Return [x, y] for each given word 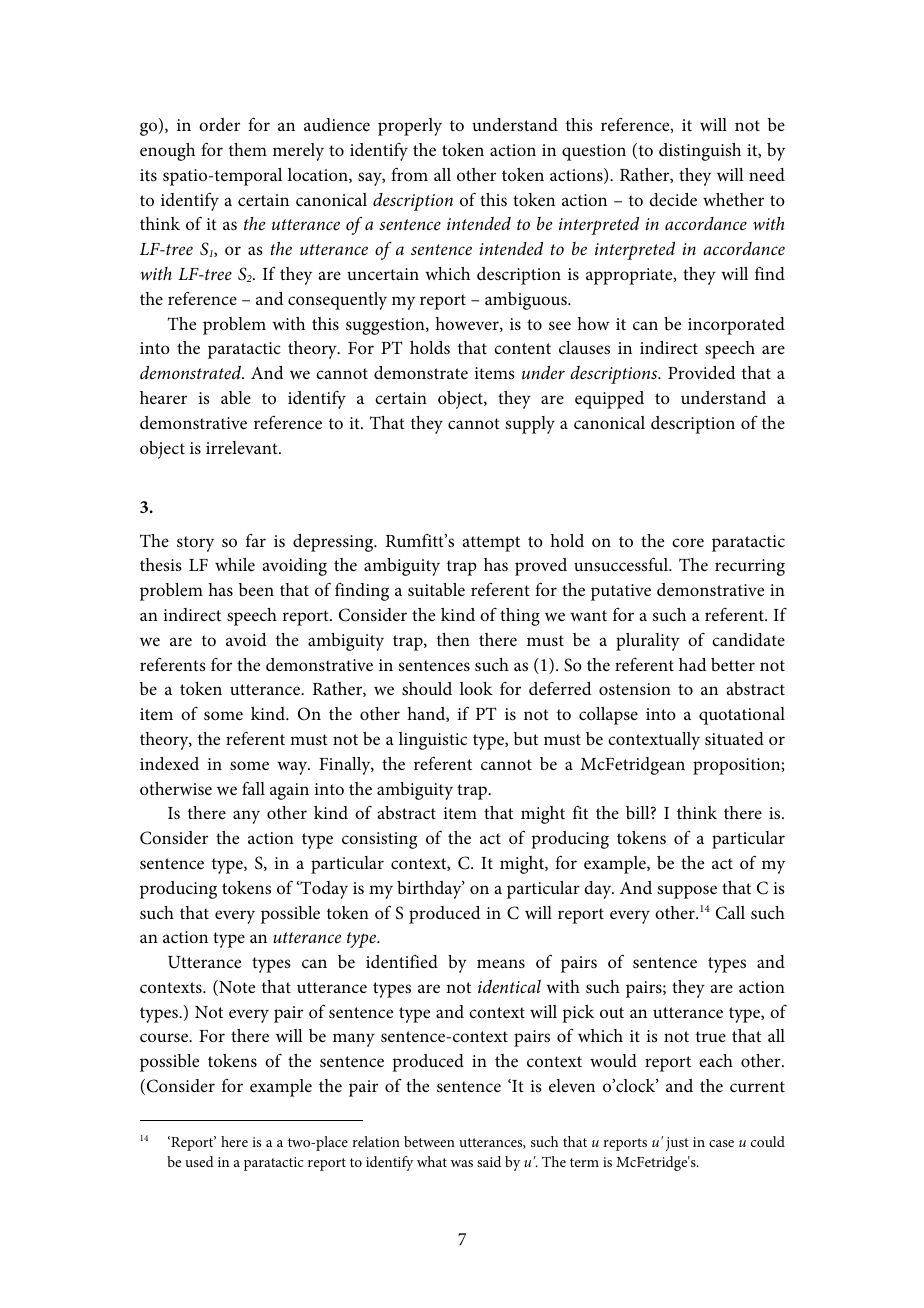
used [199, 1161]
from [409, 174]
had [693, 664]
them [248, 149]
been [256, 590]
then [453, 639]
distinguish [700, 152]
